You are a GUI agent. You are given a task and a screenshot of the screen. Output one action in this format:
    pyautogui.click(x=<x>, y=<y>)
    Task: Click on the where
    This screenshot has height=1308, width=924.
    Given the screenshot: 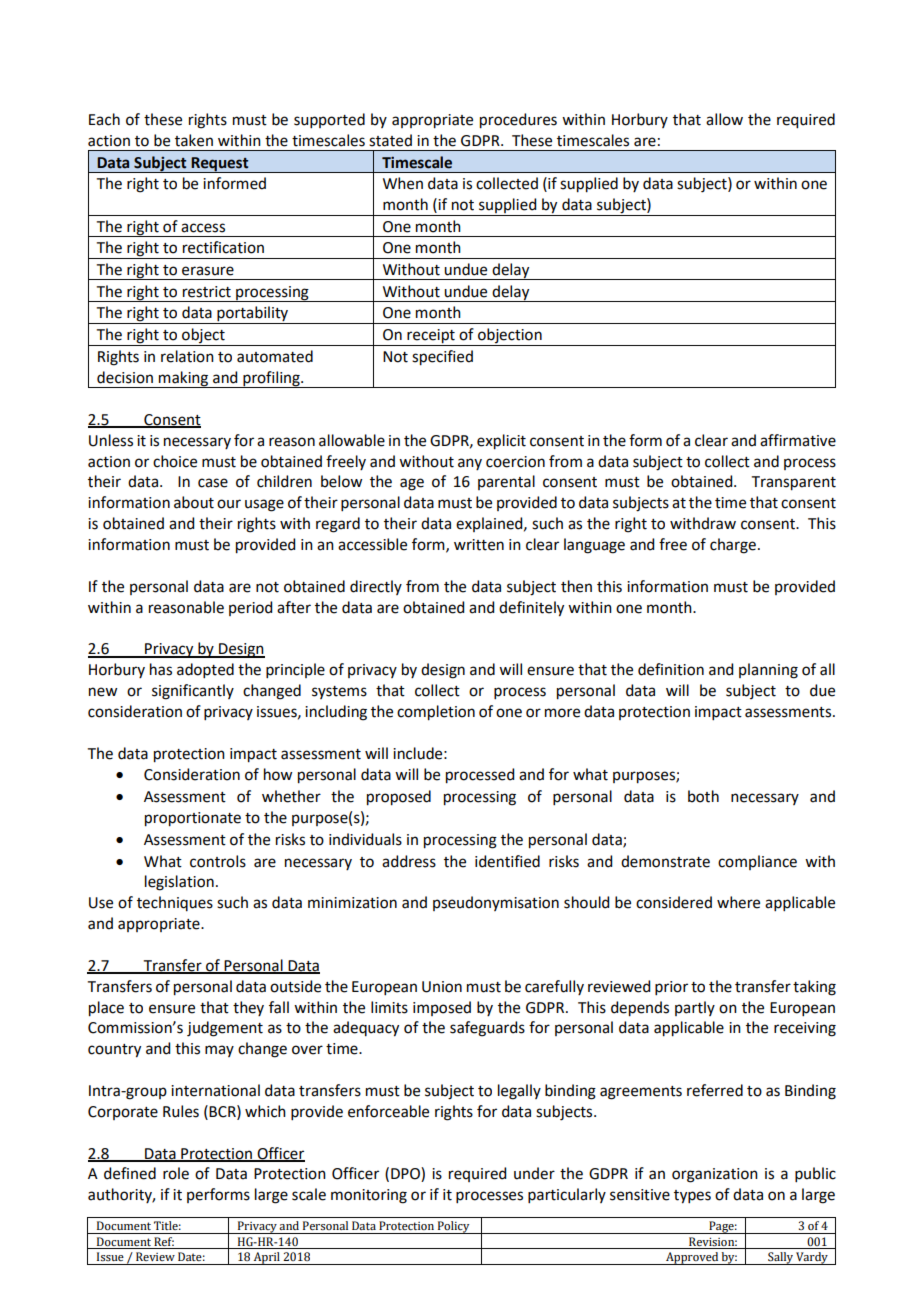 What is the action you would take?
    pyautogui.click(x=738, y=902)
